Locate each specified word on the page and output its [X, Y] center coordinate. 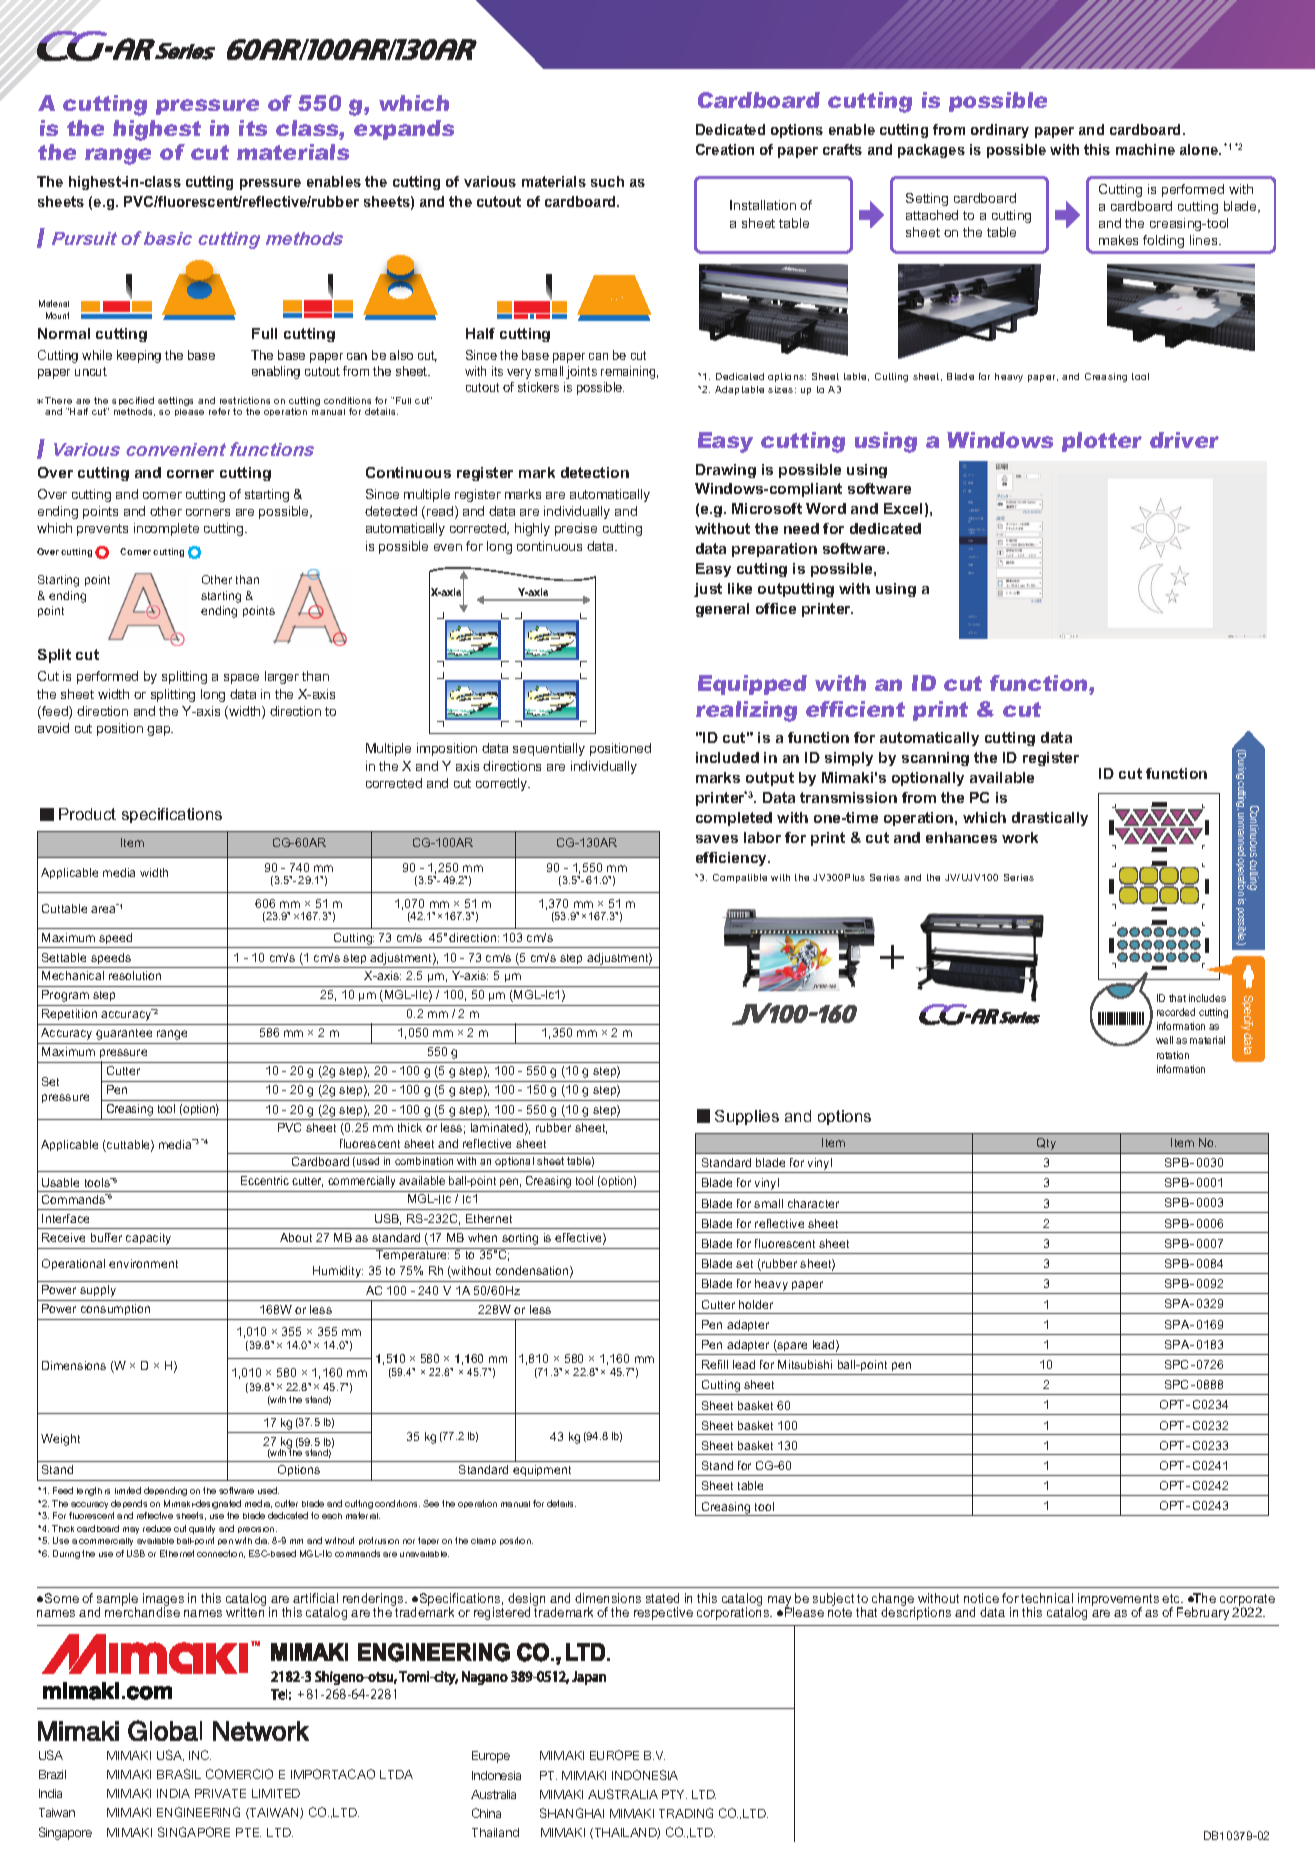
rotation [1173, 1055]
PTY [674, 1794]
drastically [1050, 819]
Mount [57, 315]
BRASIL [179, 1774]
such [607, 181]
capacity [148, 1239]
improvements [1118, 1601]
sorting [520, 1239]
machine [1145, 149]
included [727, 757]
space [241, 679]
